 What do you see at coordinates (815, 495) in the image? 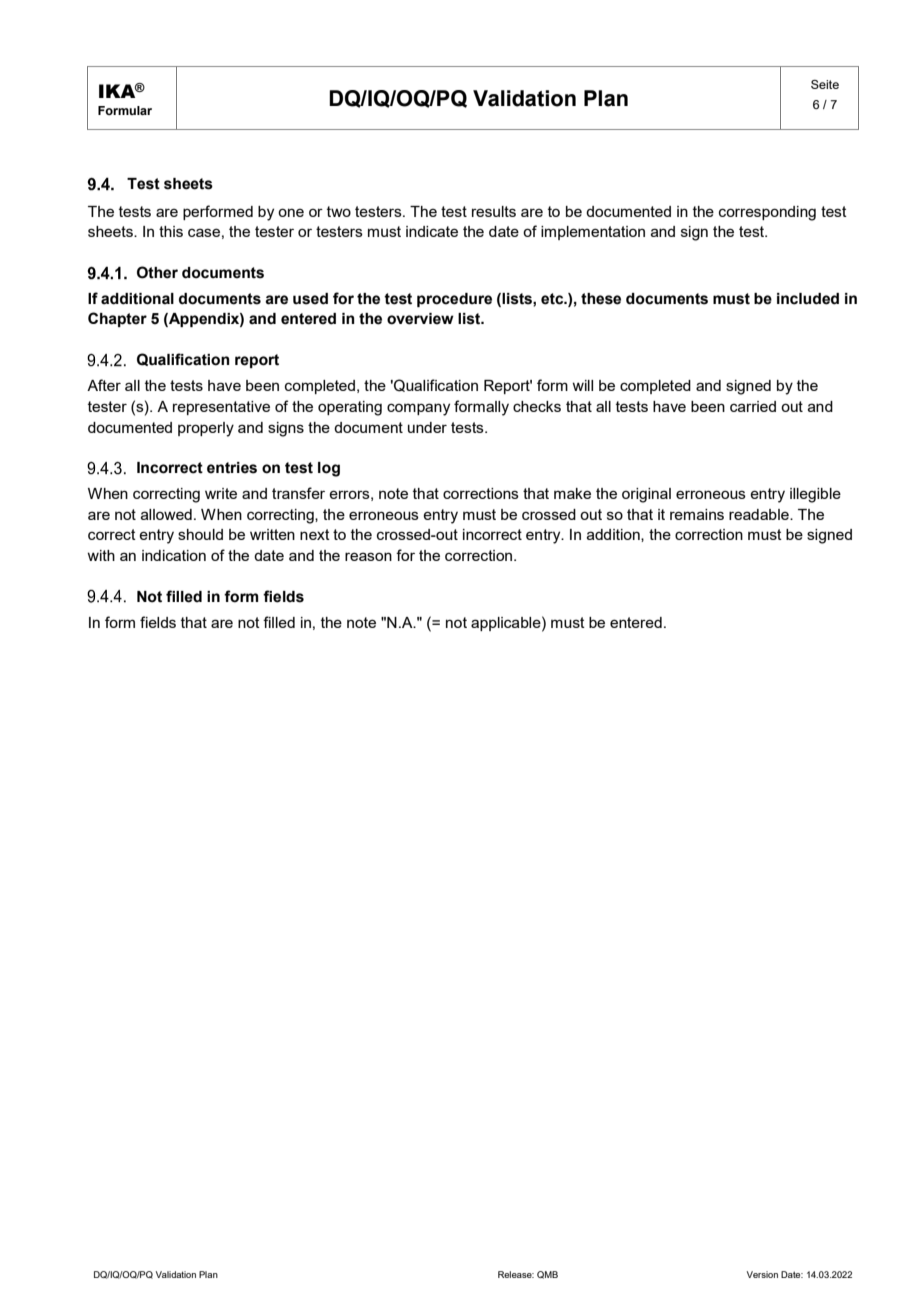
I see `illegible` at bounding box center [815, 495].
